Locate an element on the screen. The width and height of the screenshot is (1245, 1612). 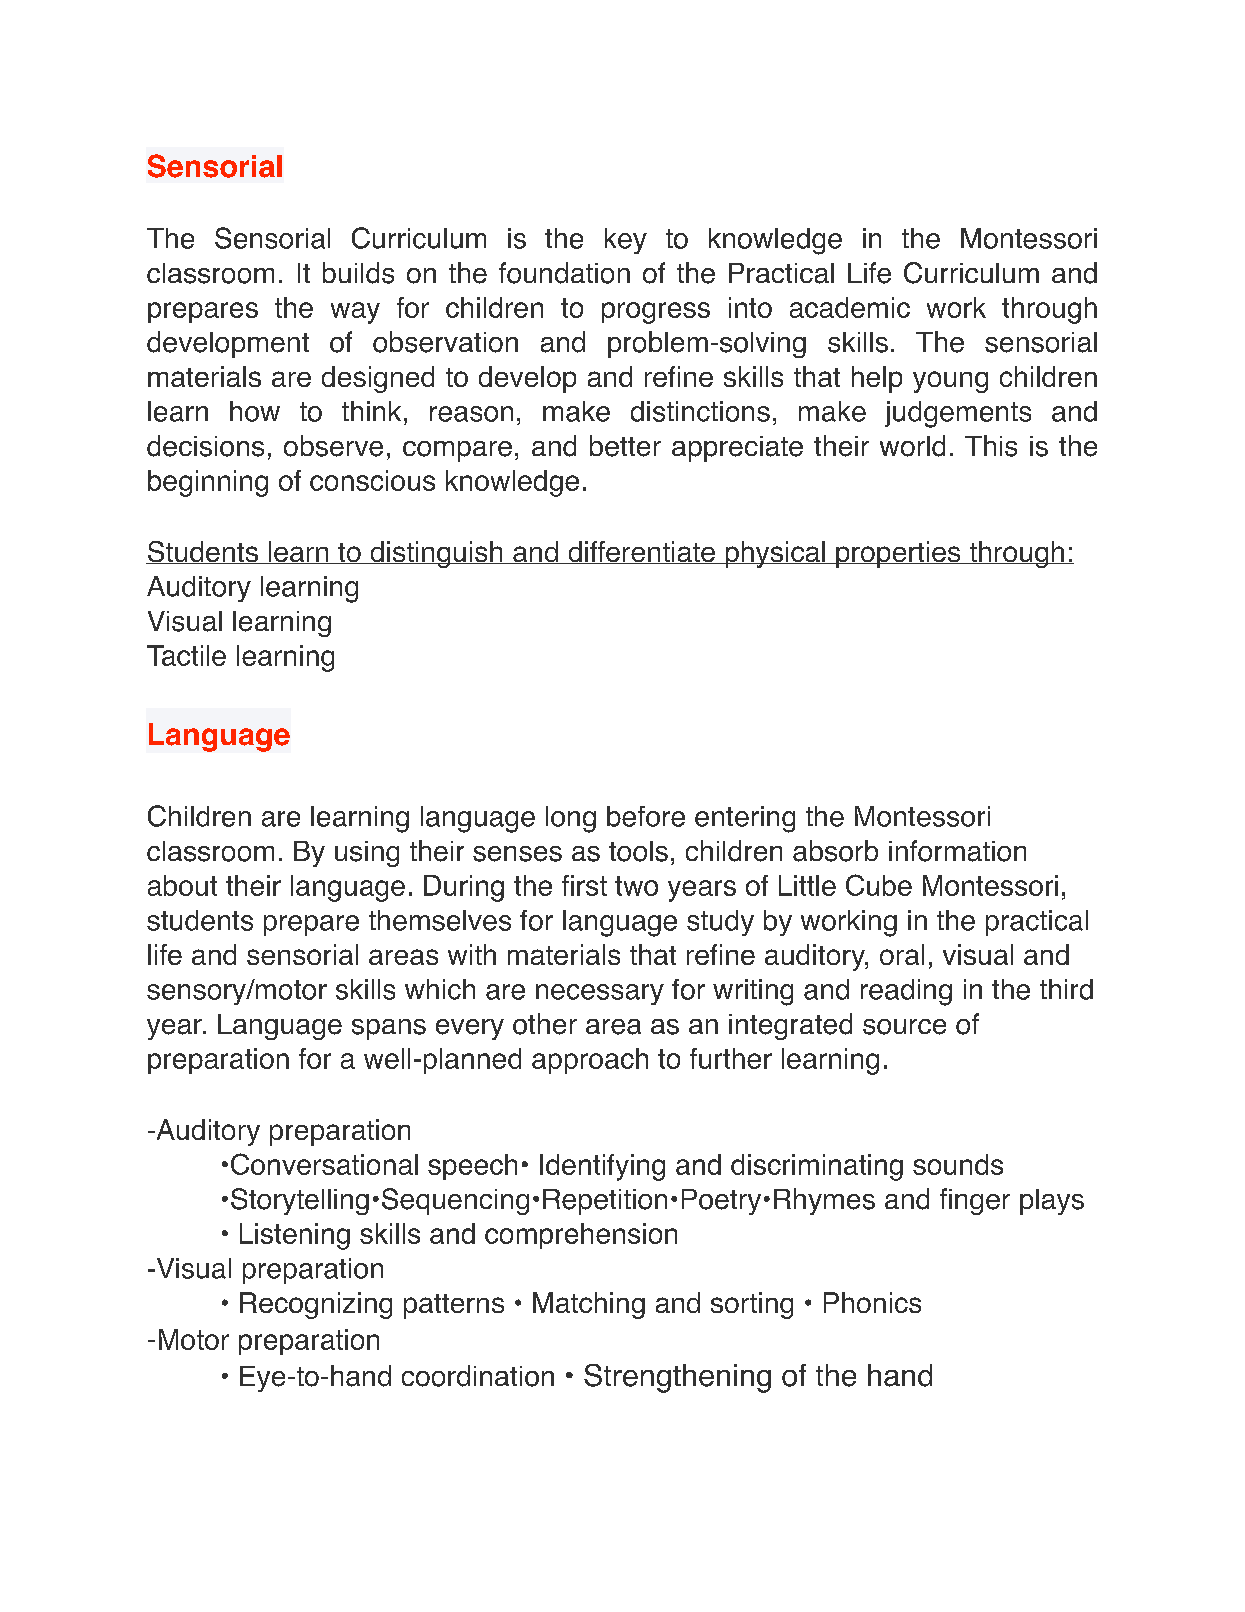
before is located at coordinates (646, 816).
